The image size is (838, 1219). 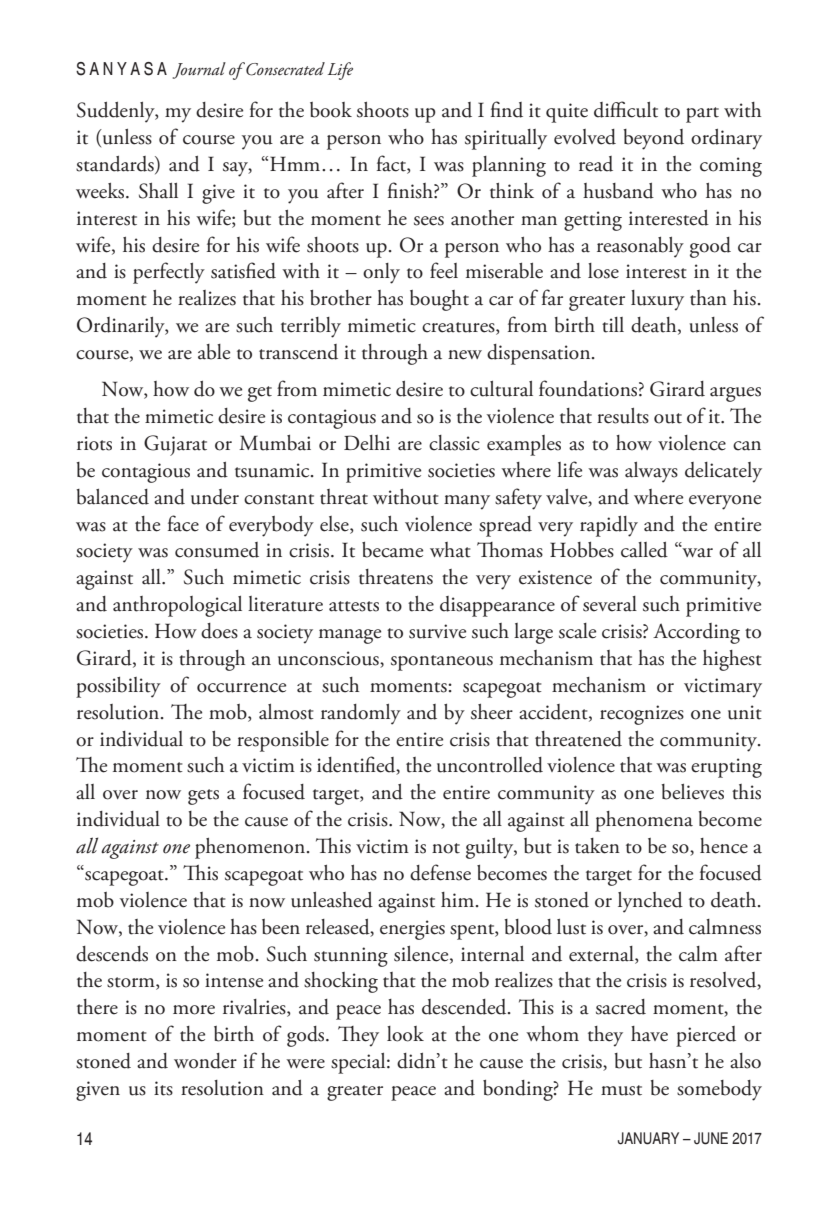 What do you see at coordinates (199, 70) in the page?
I see `Journal` at bounding box center [199, 70].
